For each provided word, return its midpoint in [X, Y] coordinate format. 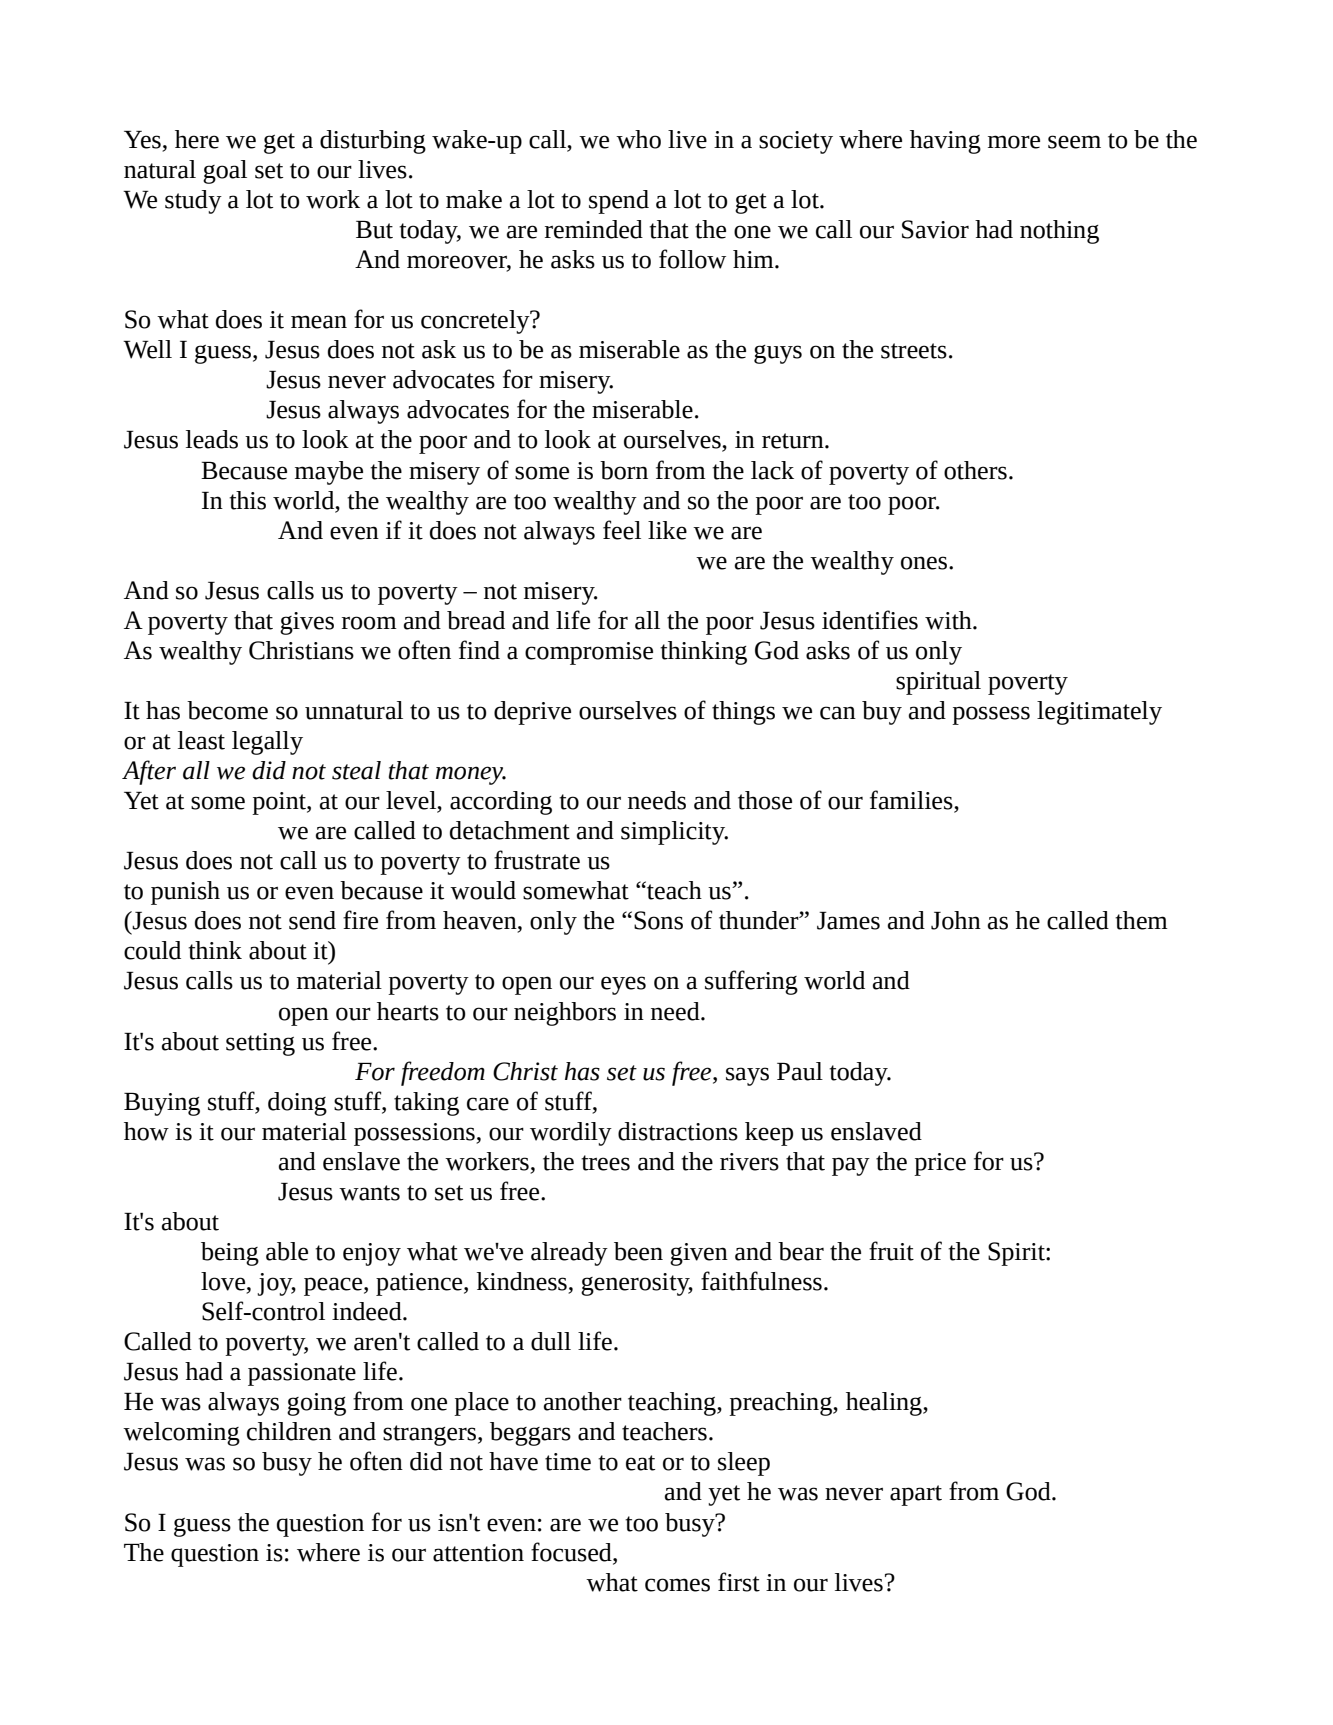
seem [1074, 142]
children [289, 1431]
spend [619, 202]
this [247, 500]
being [230, 1254]
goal [225, 172]
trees [605, 1163]
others [975, 470]
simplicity [674, 833]
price [940, 1164]
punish [185, 893]
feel [622, 530]
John [956, 920]
